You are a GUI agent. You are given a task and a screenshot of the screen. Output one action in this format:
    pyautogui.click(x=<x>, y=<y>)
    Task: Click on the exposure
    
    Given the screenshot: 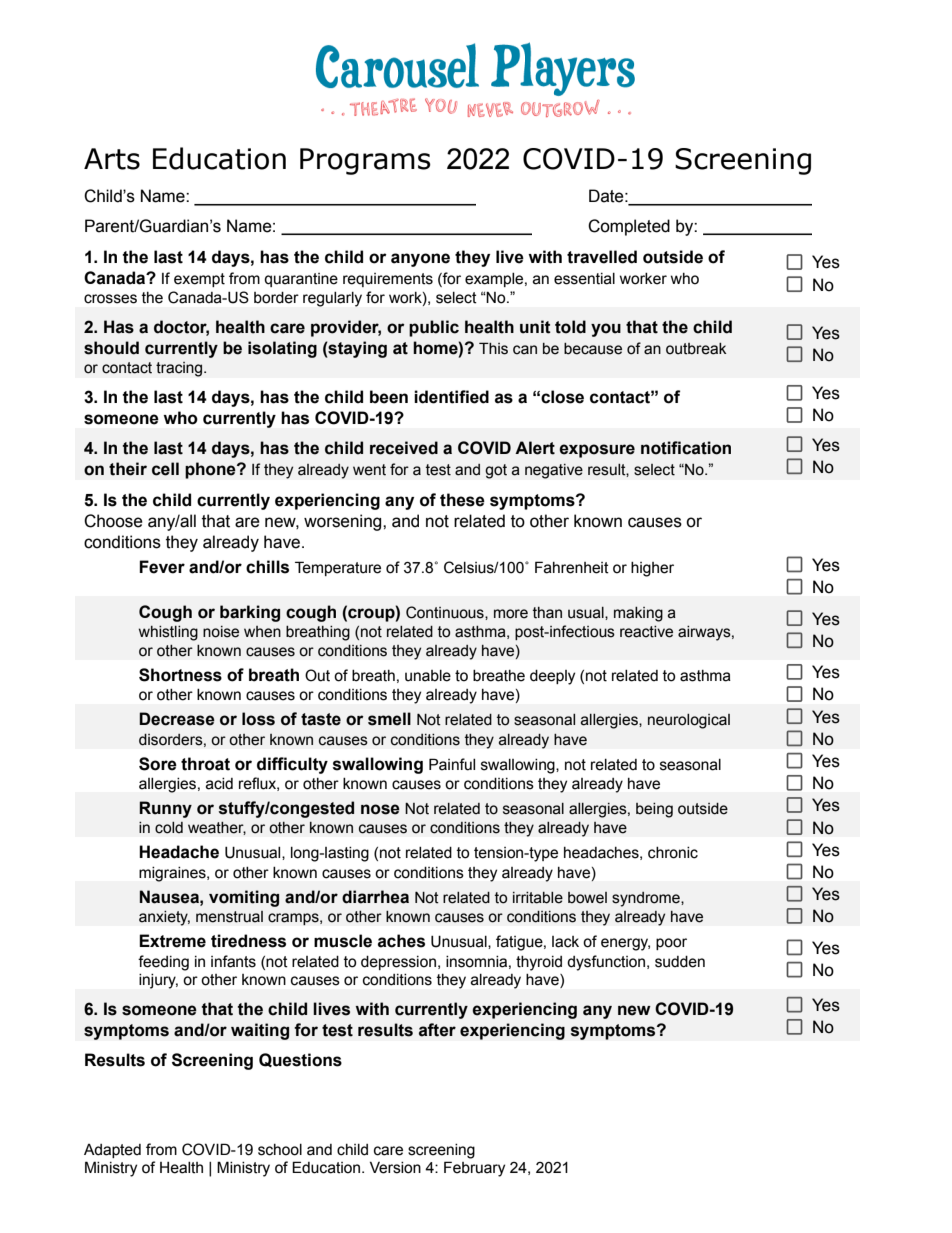 What is the action you would take?
    pyautogui.click(x=597, y=451)
